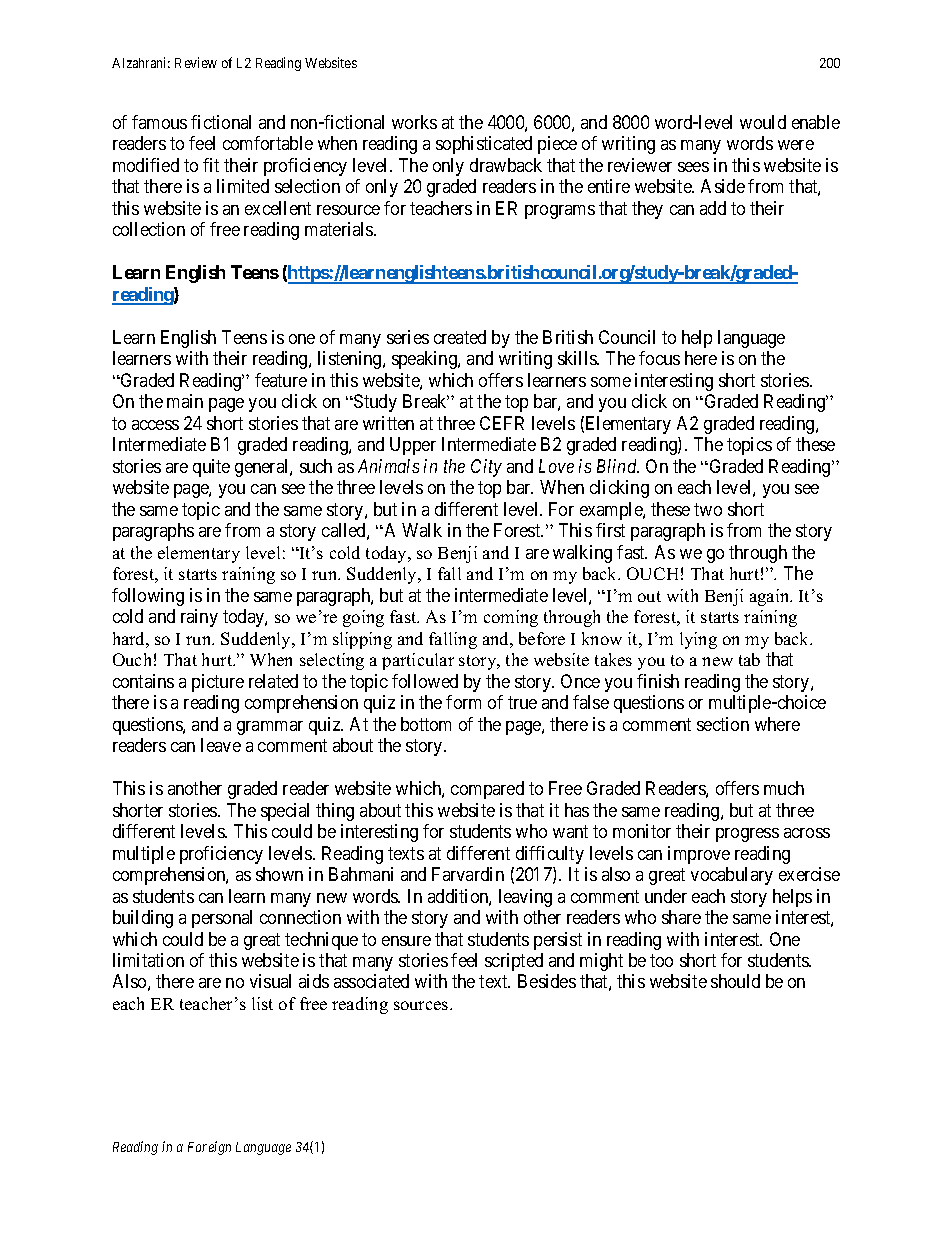 The height and width of the image is (1233, 952). Describe the element at coordinates (723, 186) in the image. I see `Aside` at that location.
